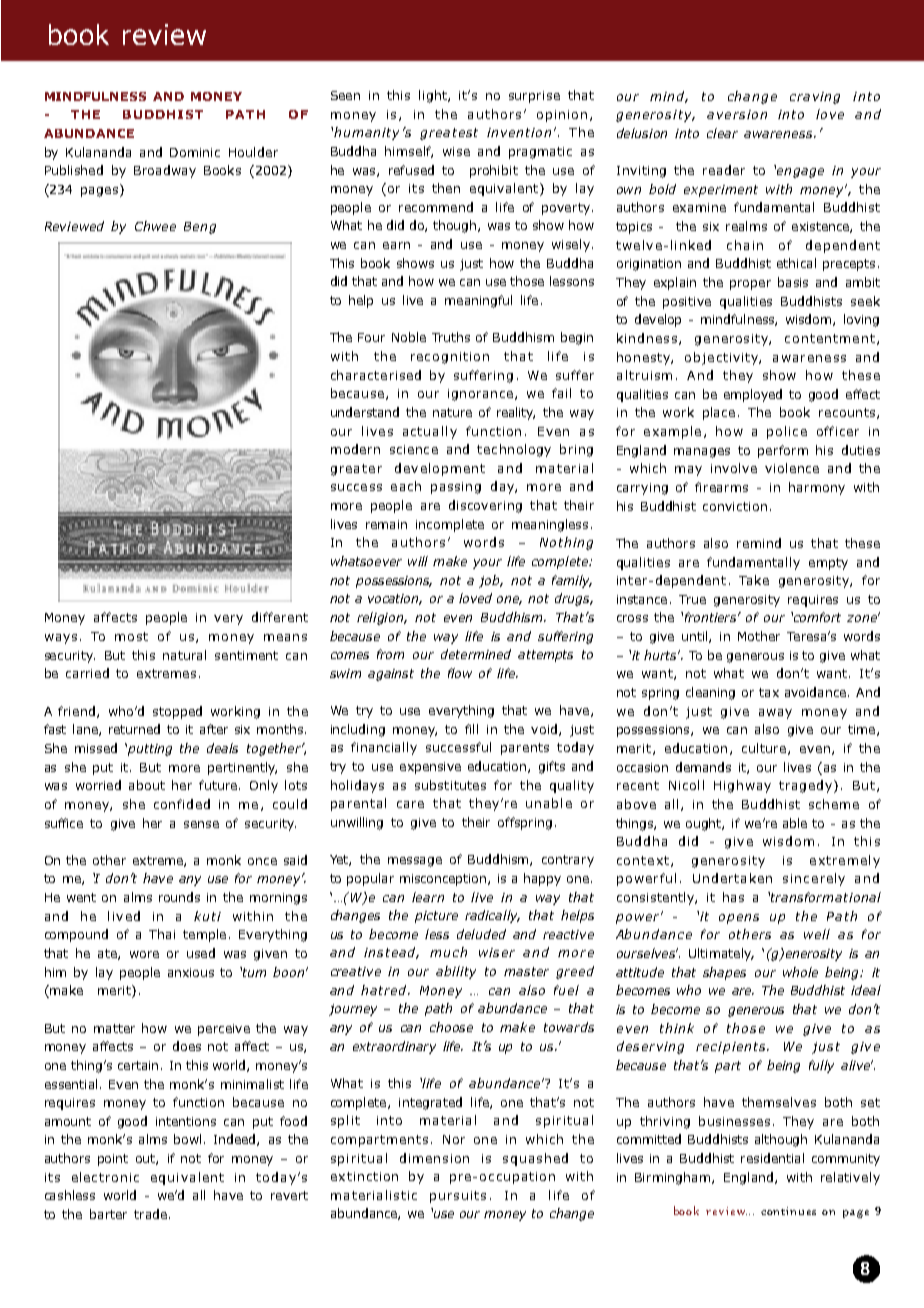 This screenshot has height=1308, width=924. I want to click on employed, so click(753, 395).
